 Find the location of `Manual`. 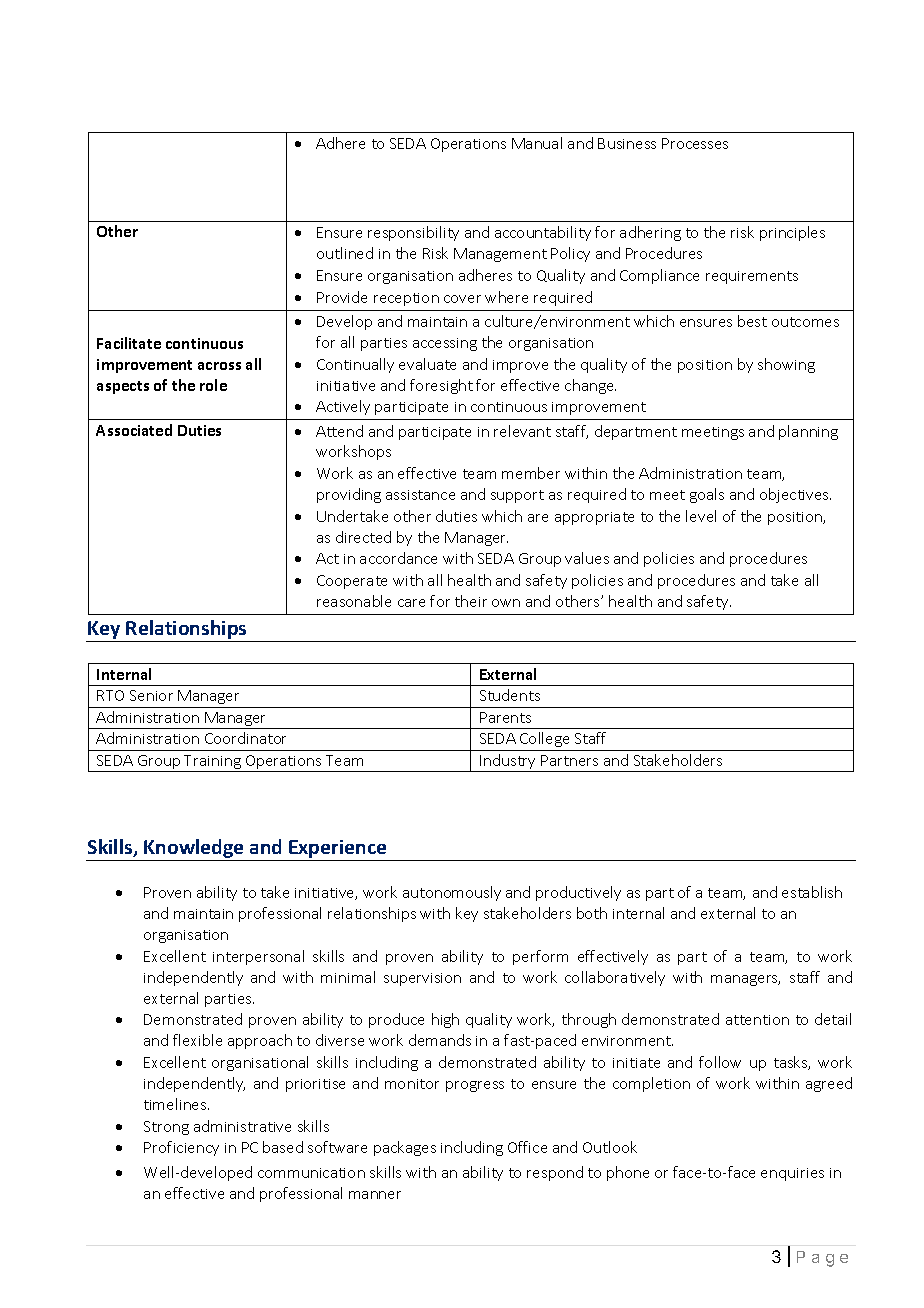

Manual is located at coordinates (537, 143).
